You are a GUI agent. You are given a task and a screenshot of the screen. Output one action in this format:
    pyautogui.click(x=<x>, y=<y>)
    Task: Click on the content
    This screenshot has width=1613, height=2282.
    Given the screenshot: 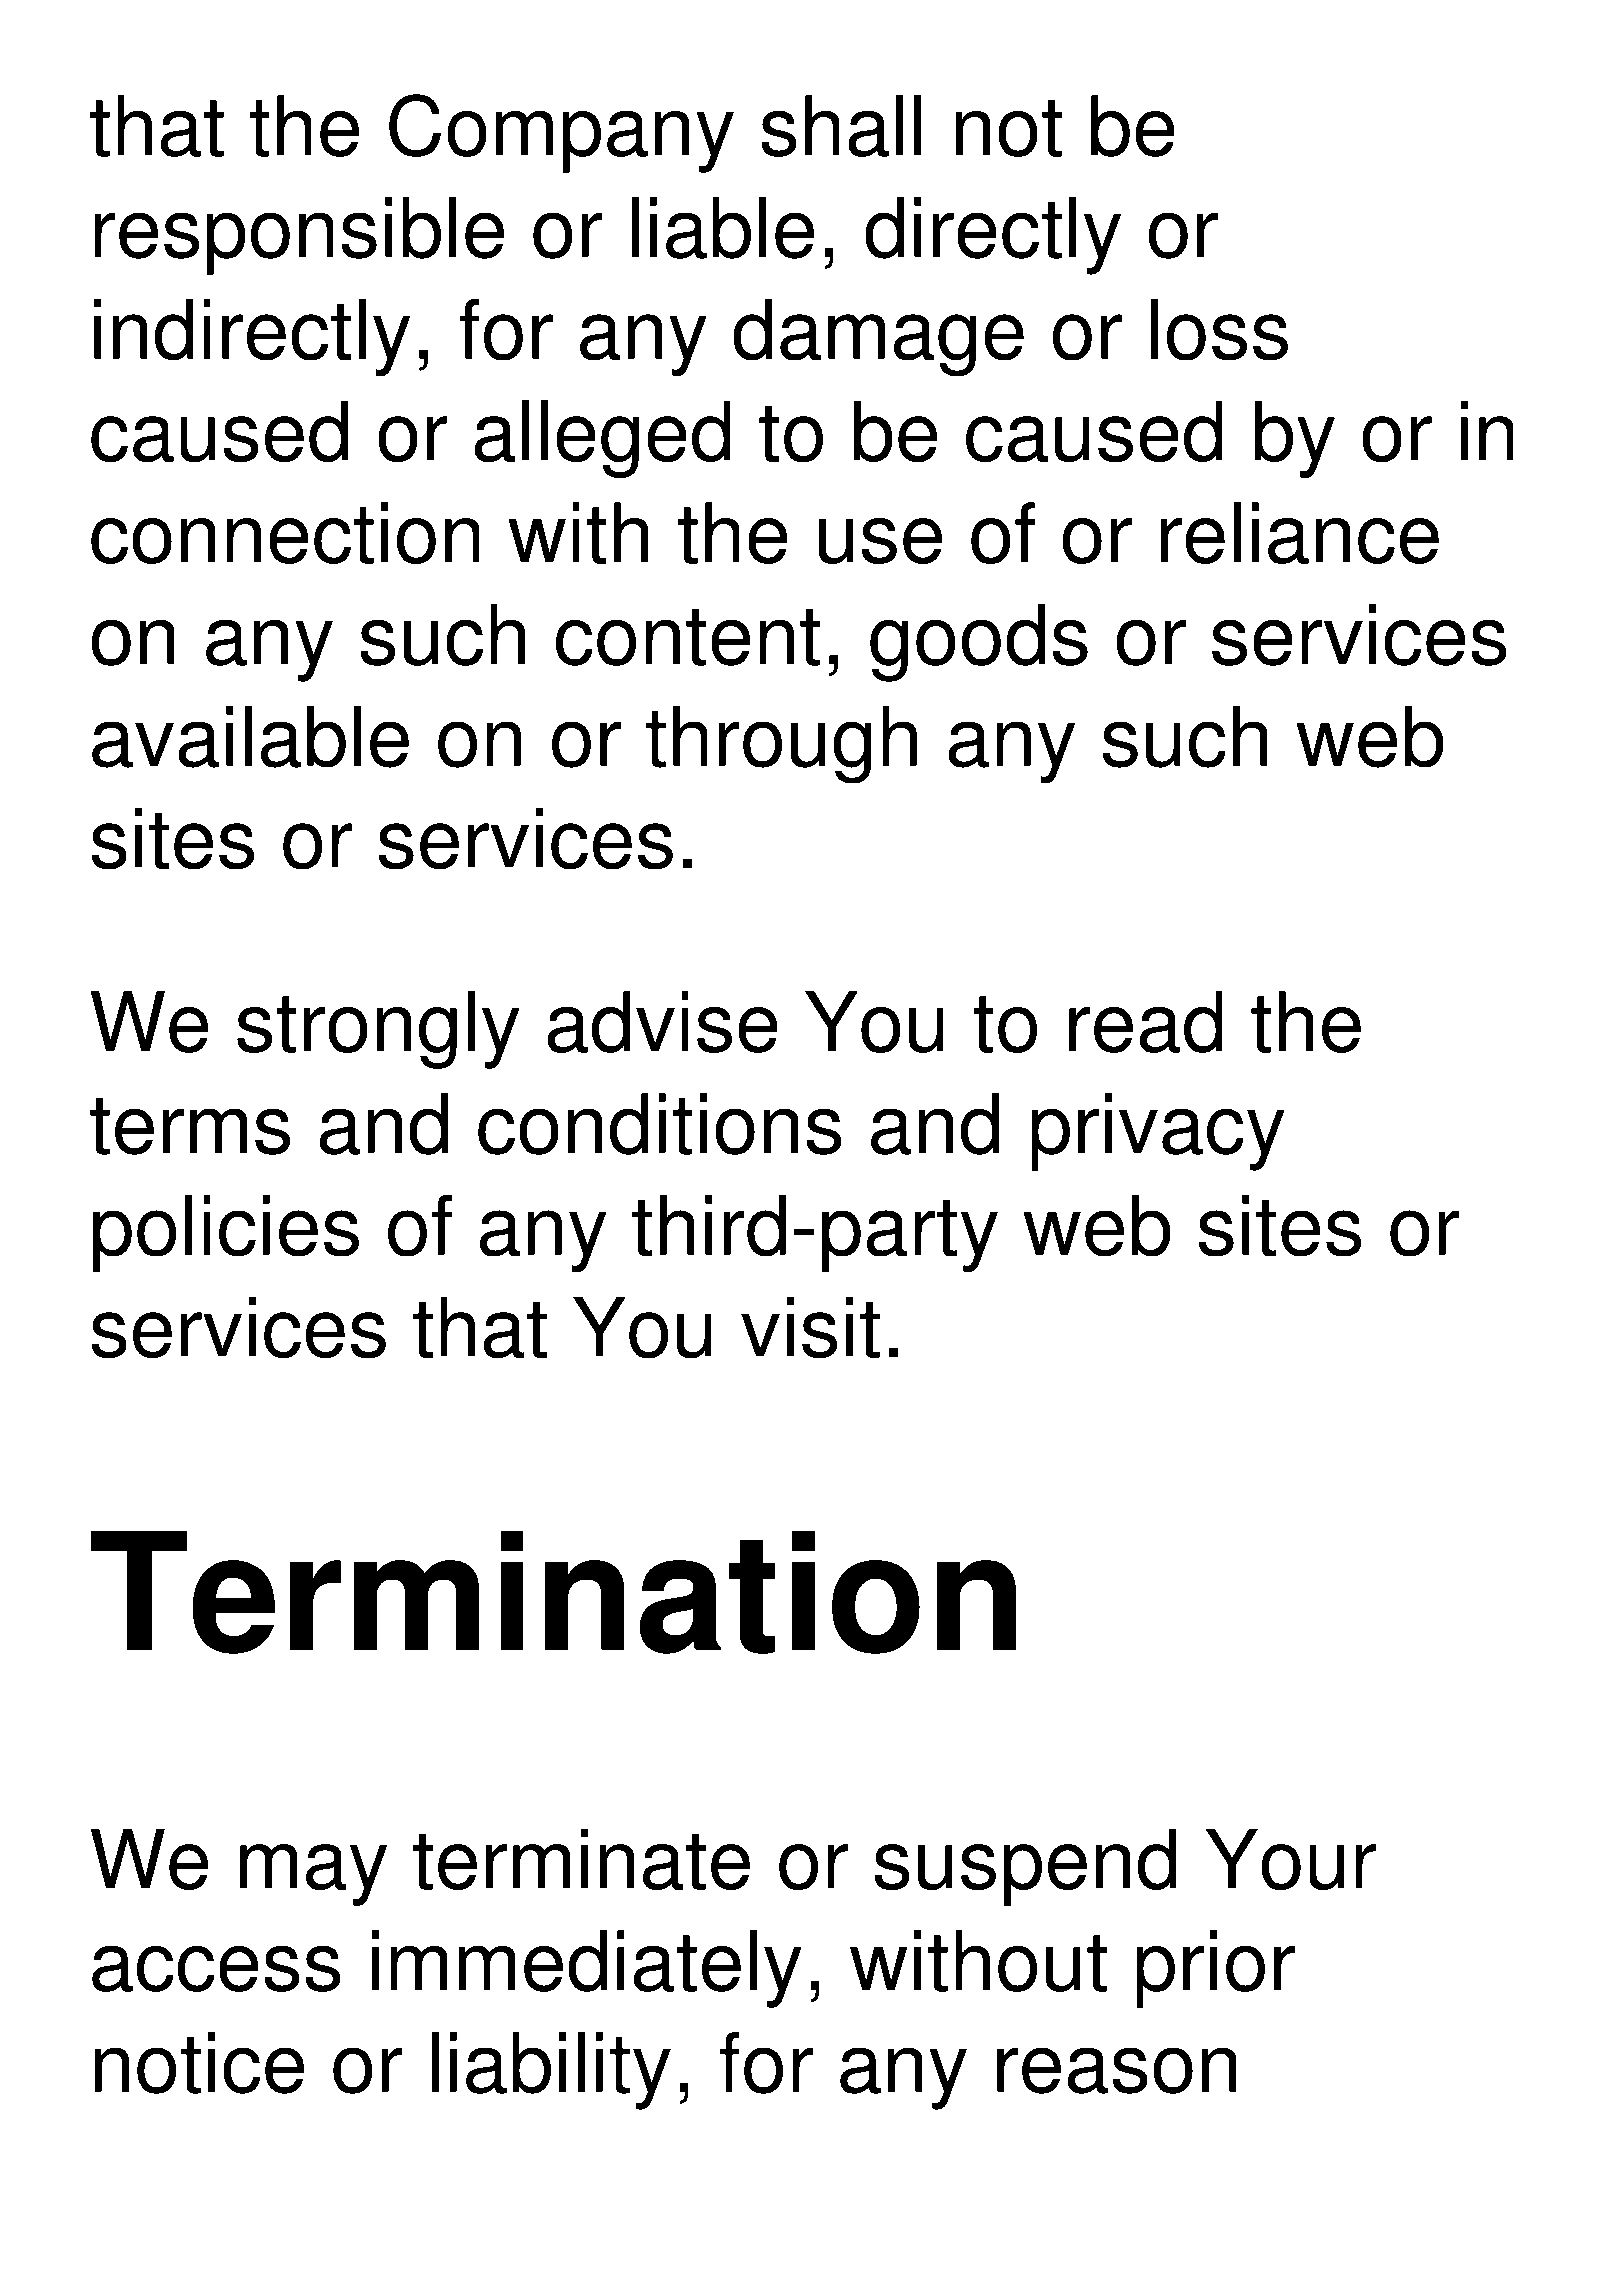 What is the action you would take?
    pyautogui.click(x=688, y=637)
